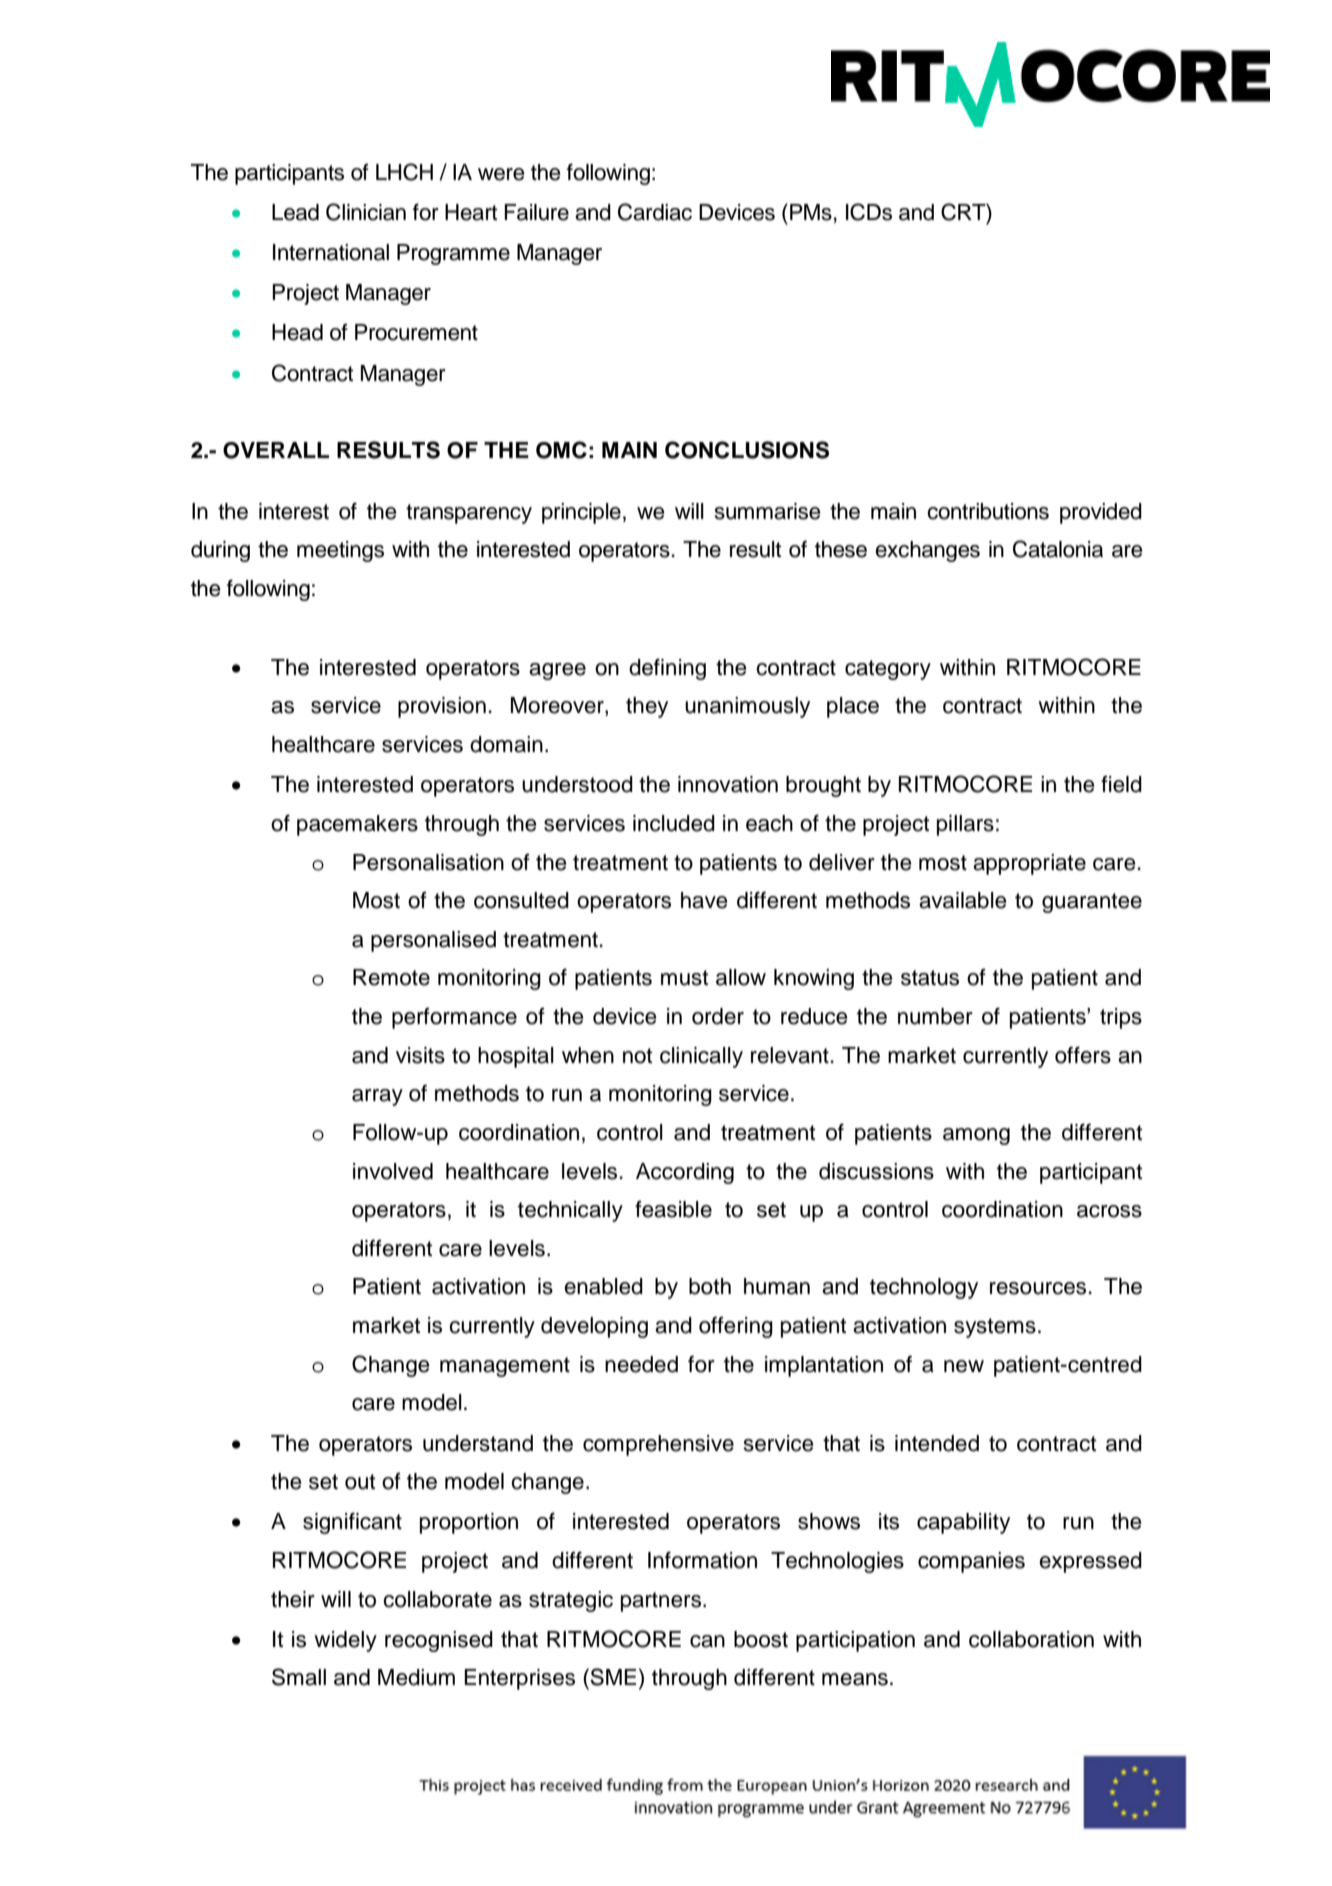  What do you see at coordinates (442, 707) in the image?
I see `provision` at bounding box center [442, 707].
